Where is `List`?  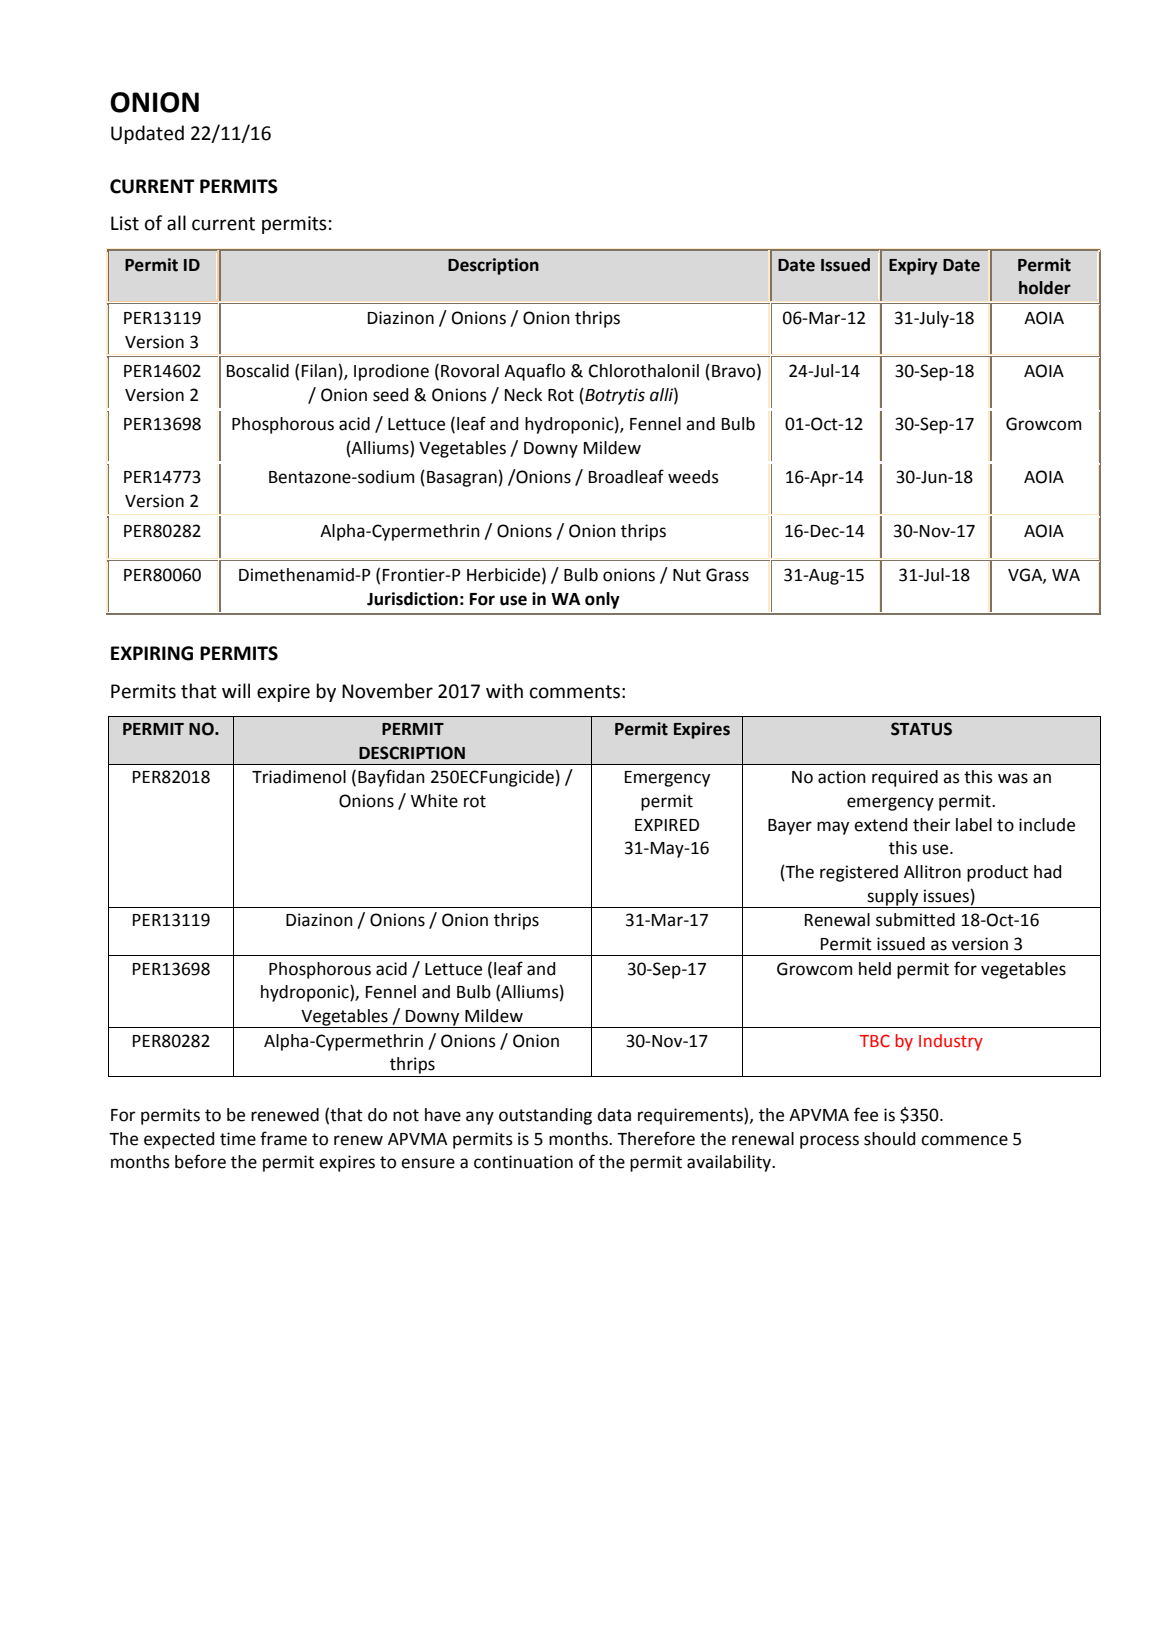
List is located at coordinates (125, 223).
